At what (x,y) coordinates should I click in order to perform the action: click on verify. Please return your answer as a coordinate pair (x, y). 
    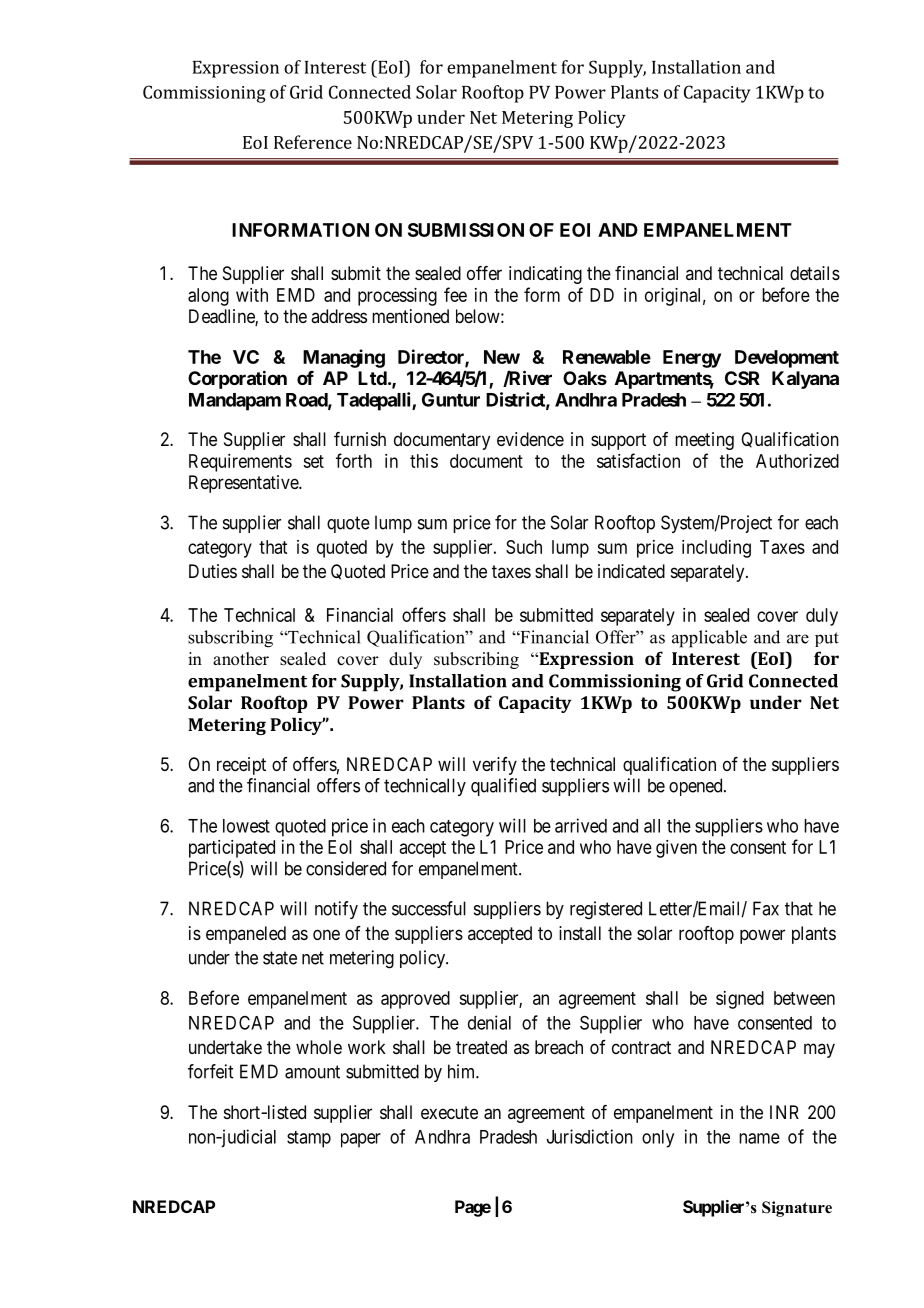
    Looking at the image, I should click on (495, 766).
